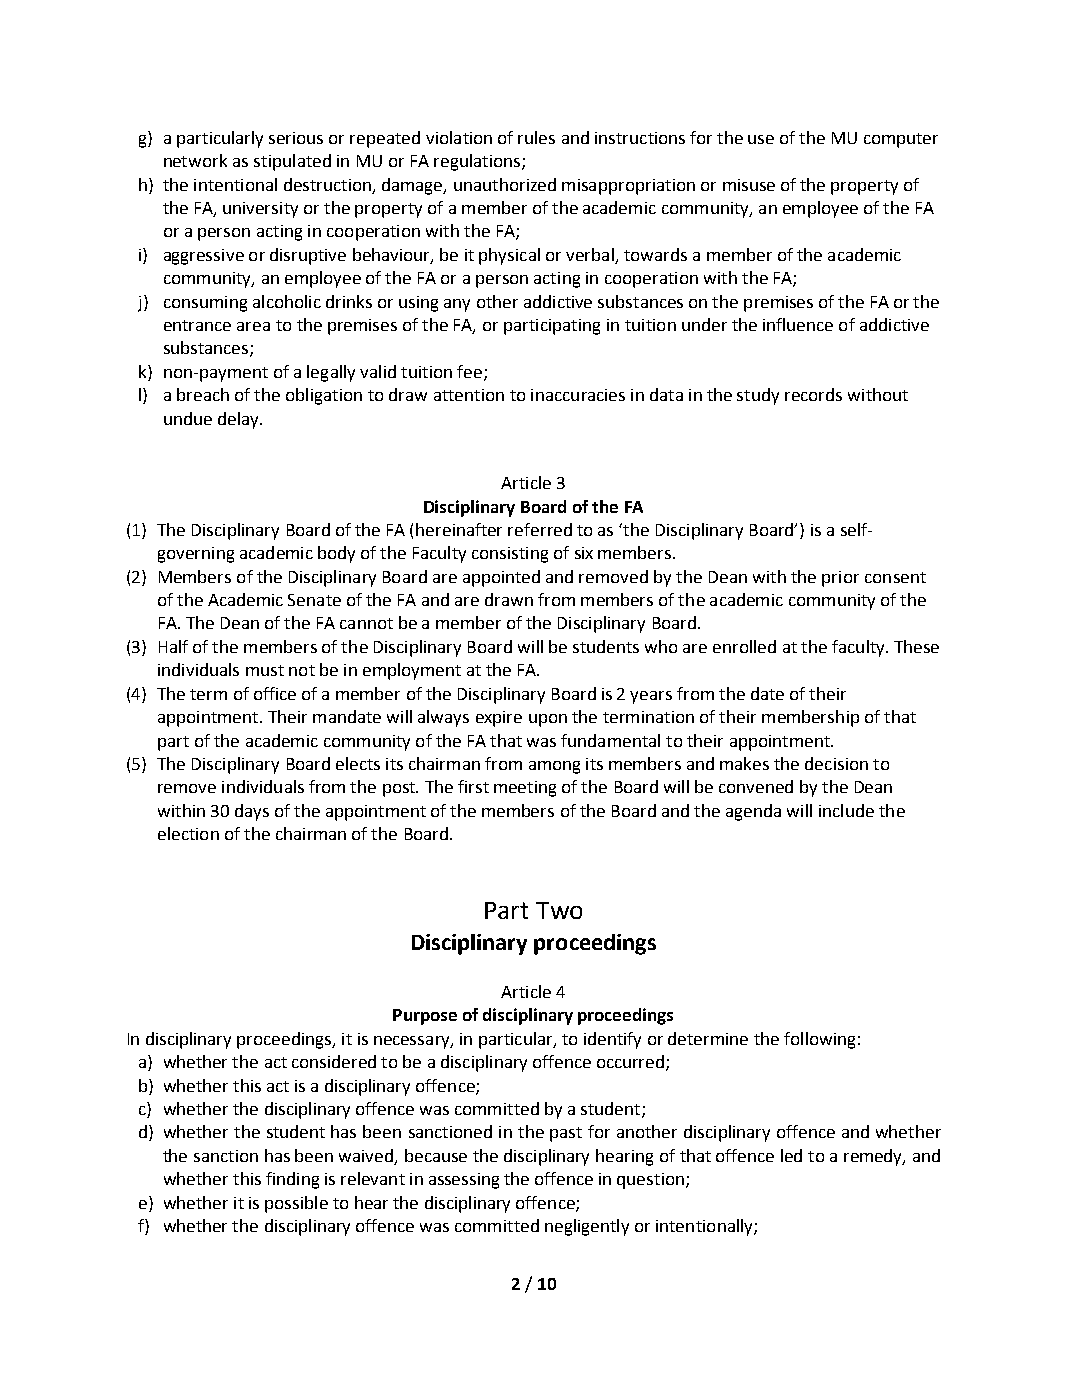 Image resolution: width=1067 pixels, height=1381 pixels. What do you see at coordinates (525, 789) in the screenshot?
I see `meeting` at bounding box center [525, 789].
